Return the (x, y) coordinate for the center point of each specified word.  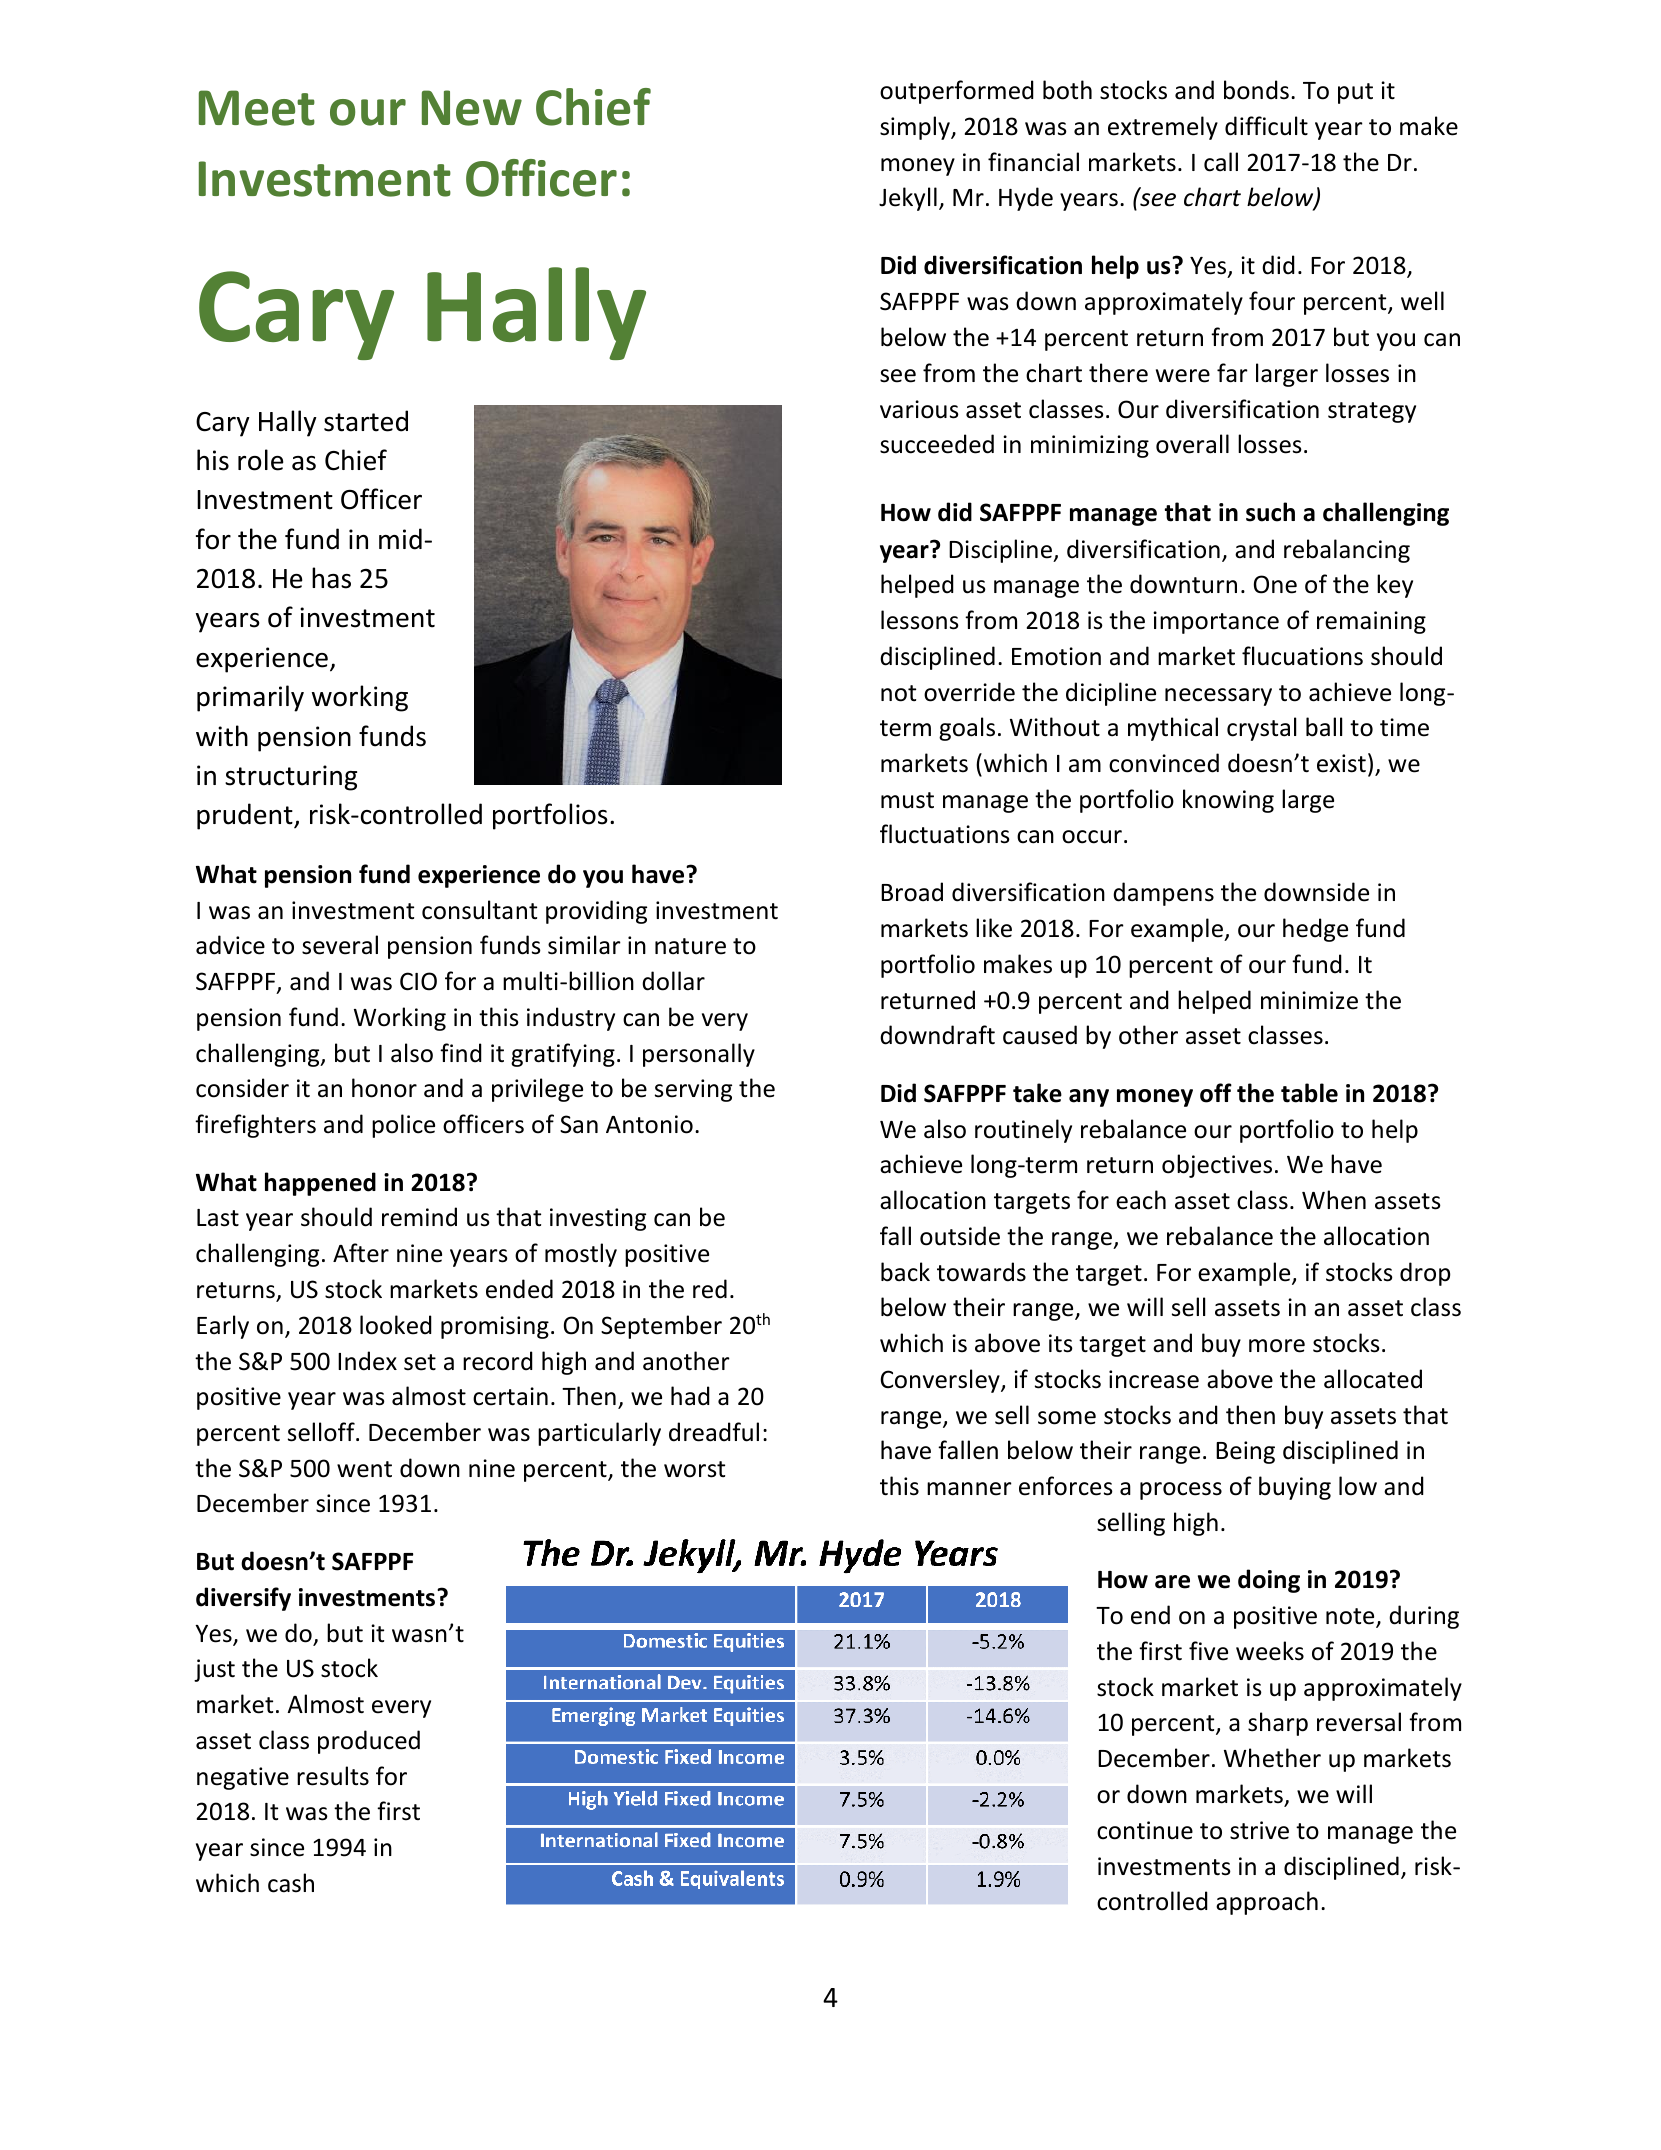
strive (1259, 1830)
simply (916, 128)
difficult (1266, 126)
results (333, 1776)
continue (1145, 1830)
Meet (257, 108)
